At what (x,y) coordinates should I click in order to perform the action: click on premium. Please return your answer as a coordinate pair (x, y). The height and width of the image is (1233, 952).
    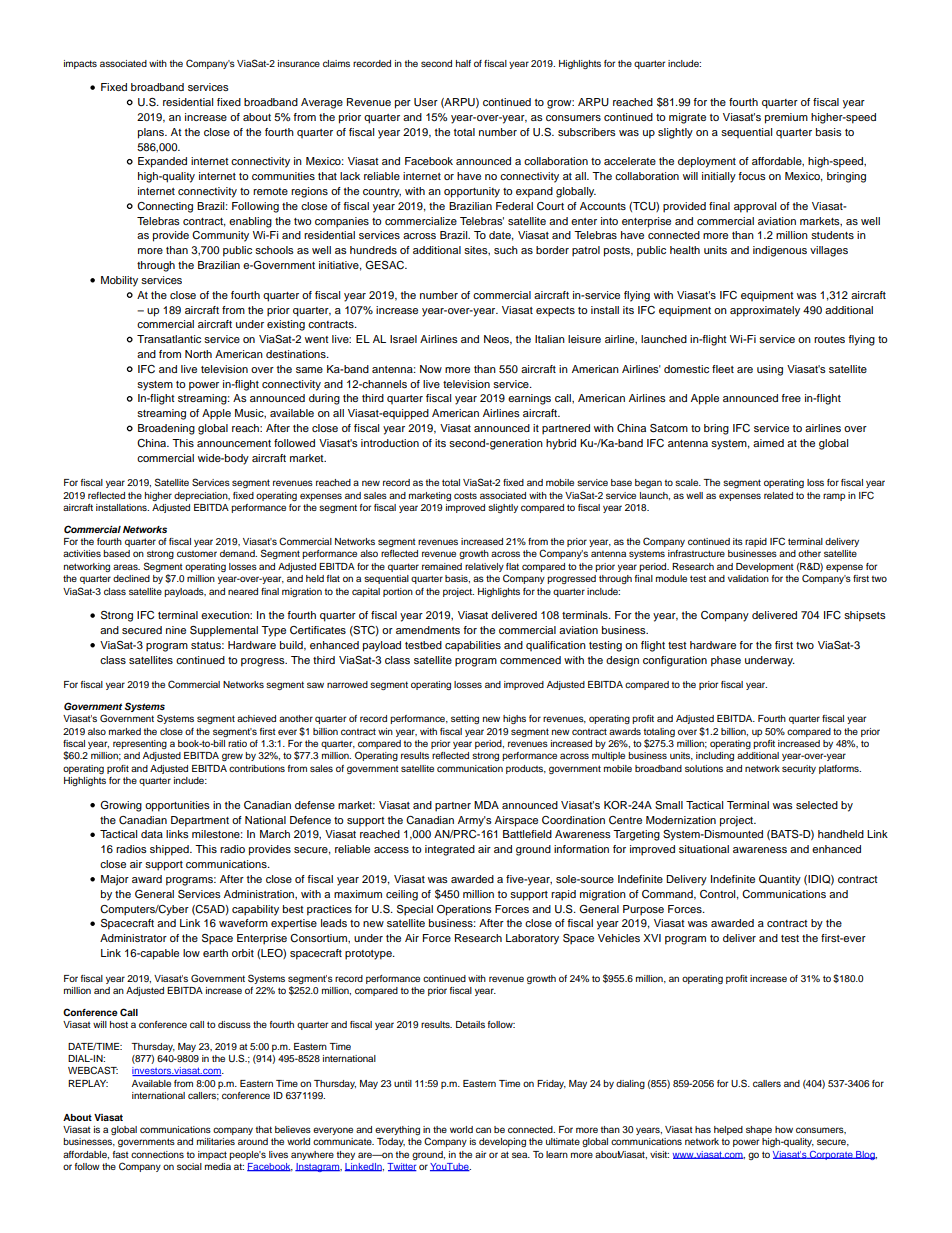
    Looking at the image, I should click on (786, 118).
